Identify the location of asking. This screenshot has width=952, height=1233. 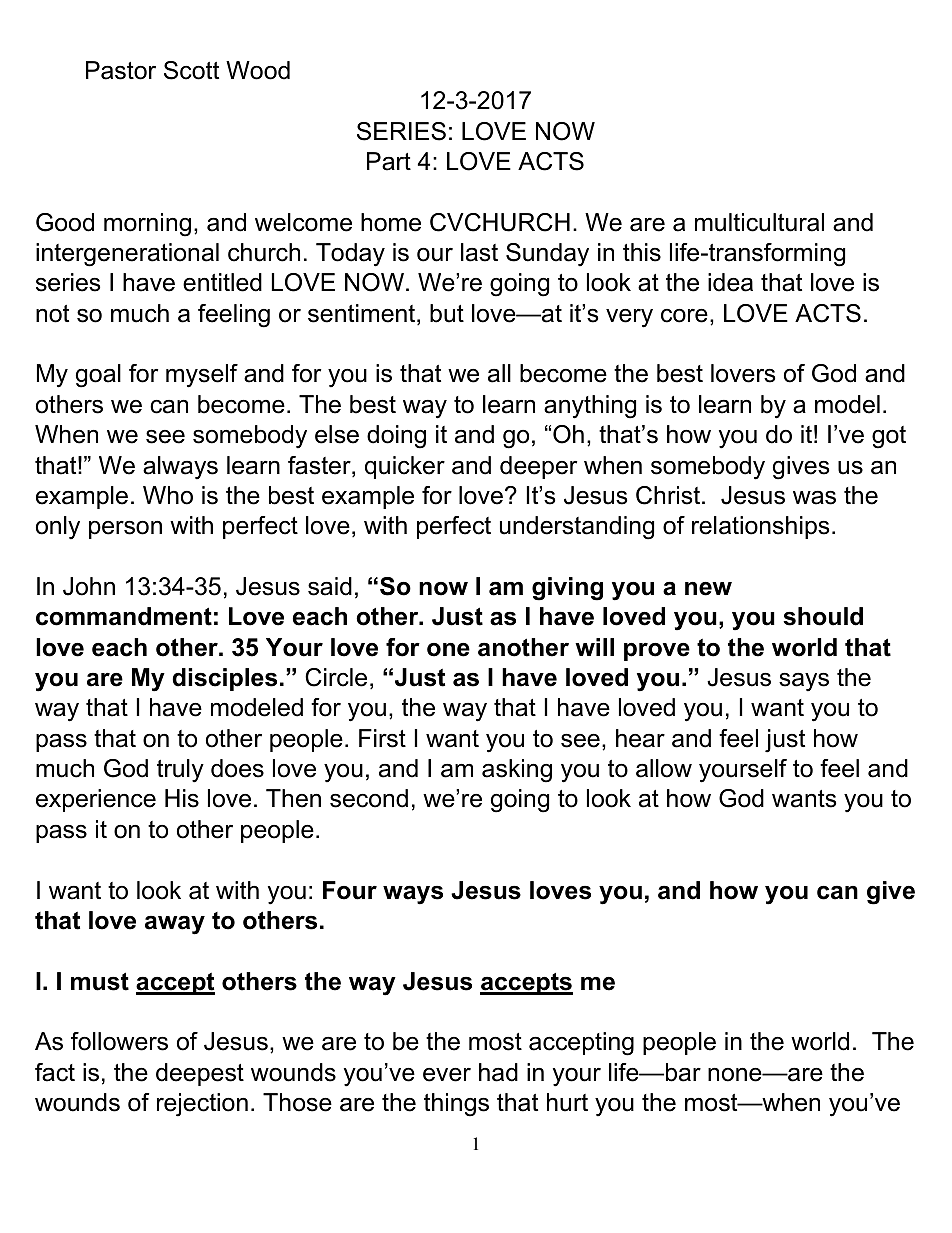
(517, 771).
